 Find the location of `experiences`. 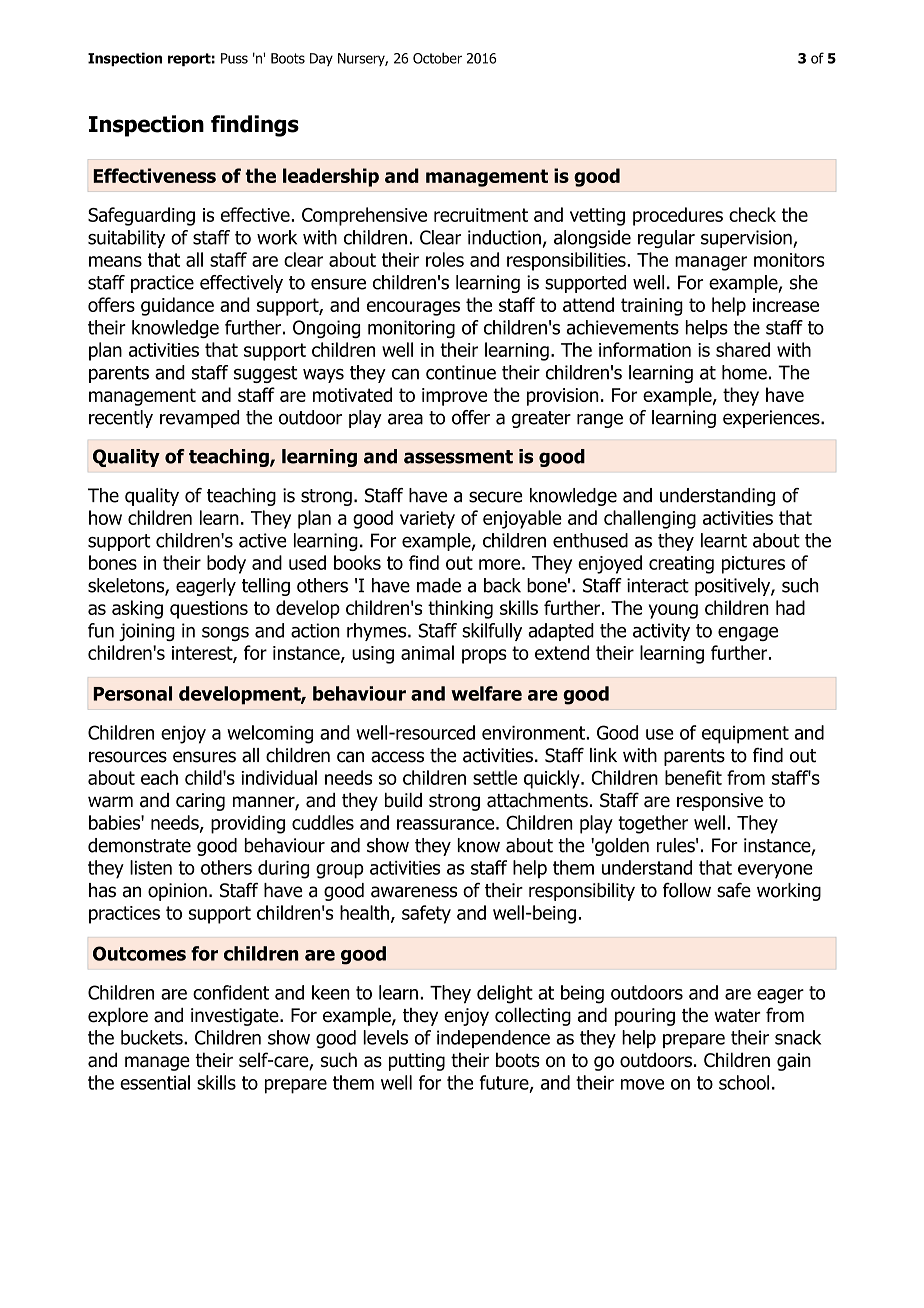

experiences is located at coordinates (772, 419).
